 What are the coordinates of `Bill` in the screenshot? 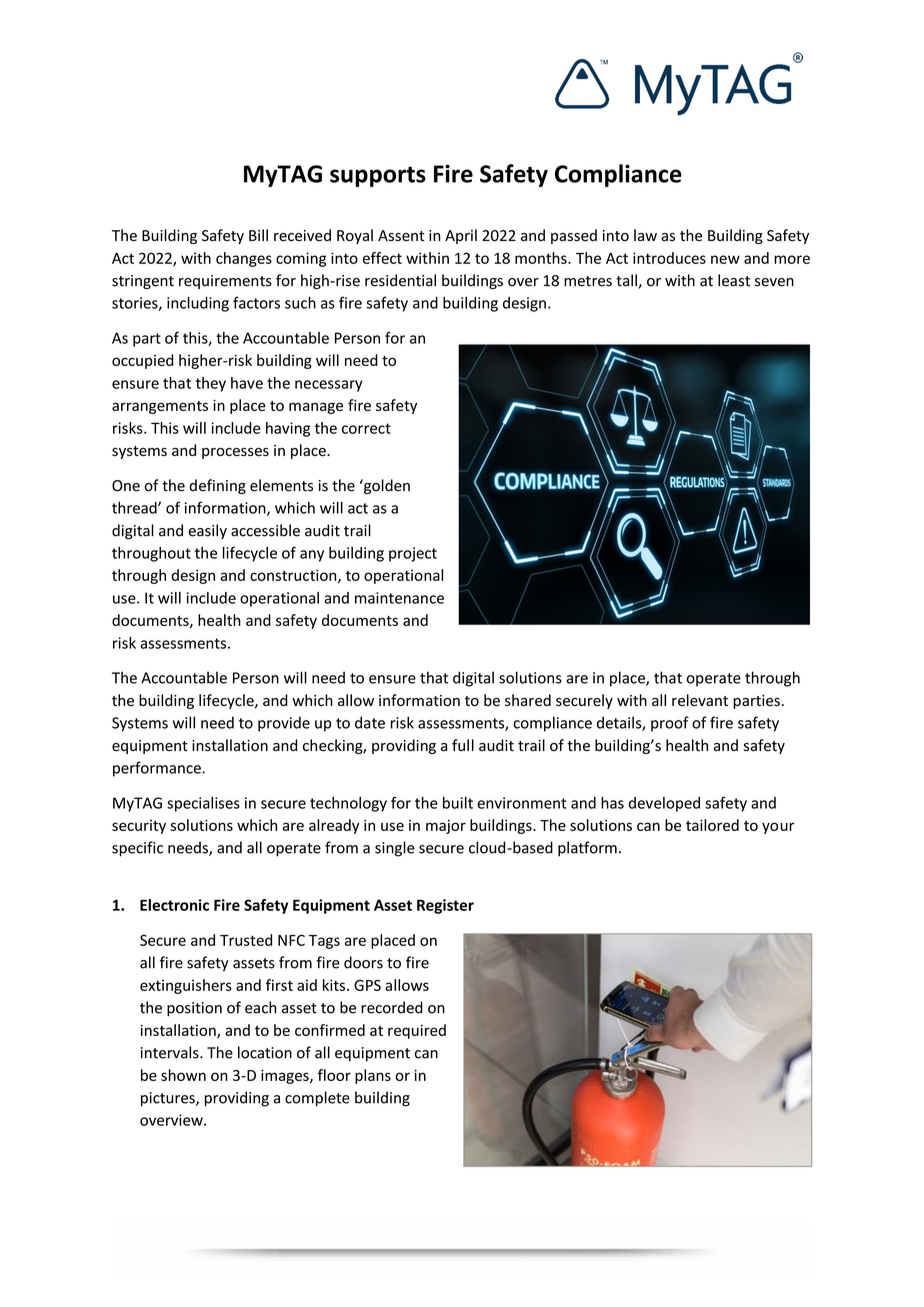 It's located at (258, 235).
